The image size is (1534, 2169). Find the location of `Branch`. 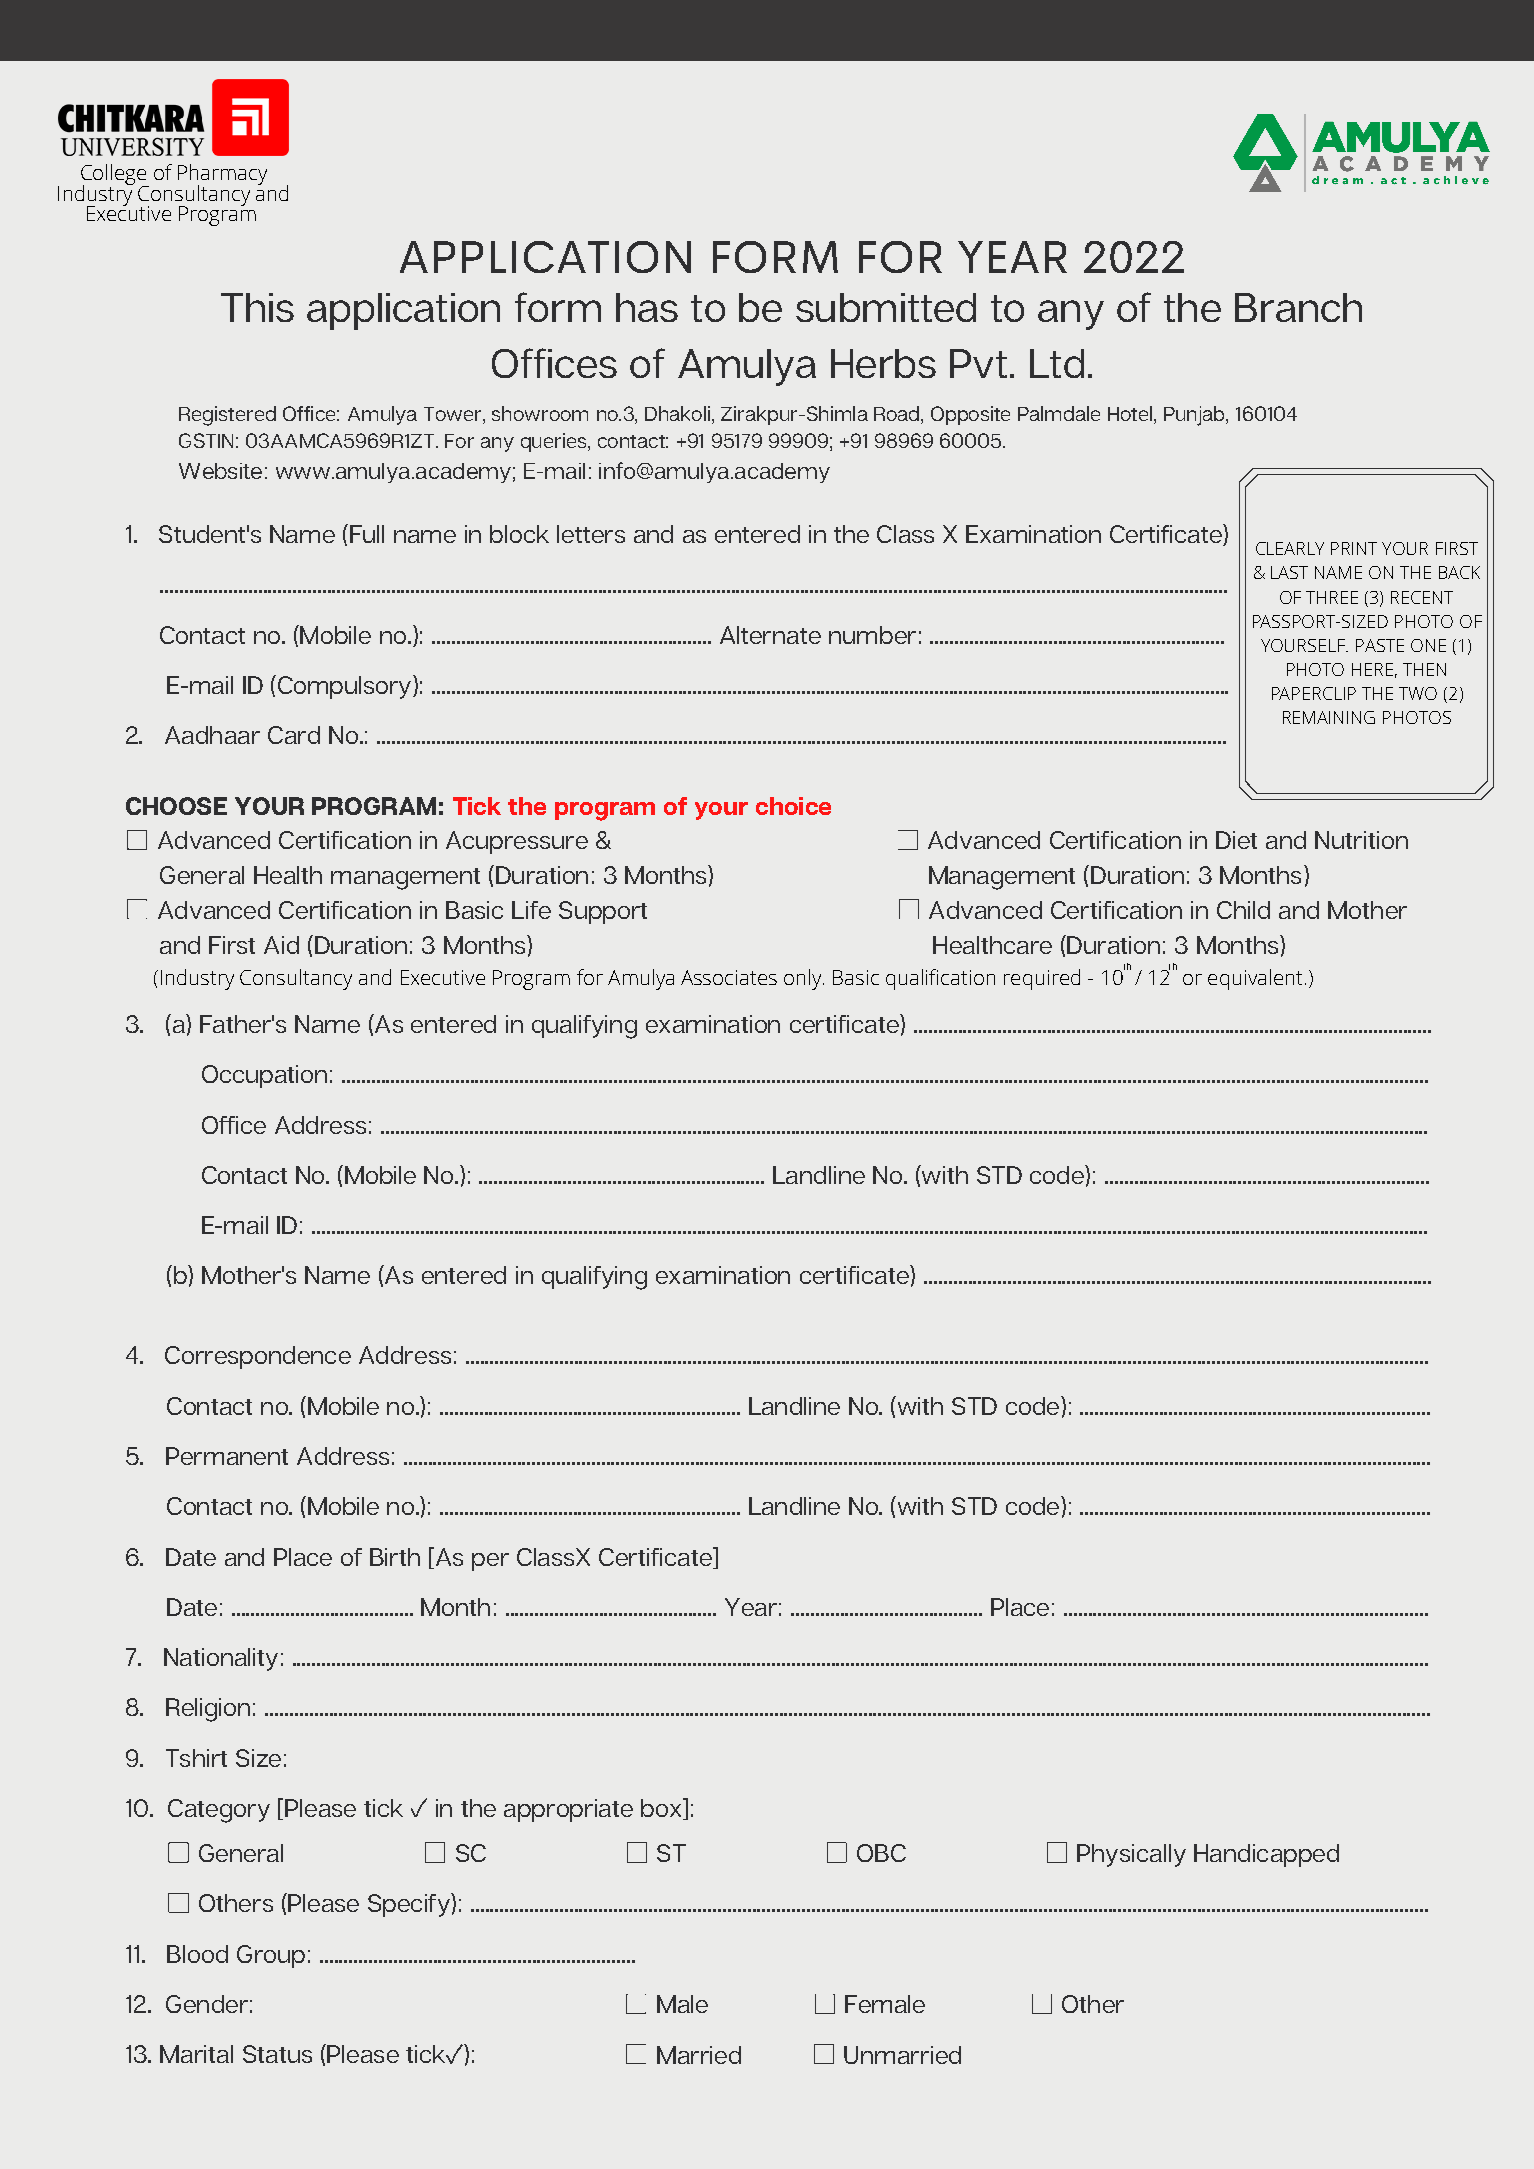

Branch is located at coordinates (1298, 307).
